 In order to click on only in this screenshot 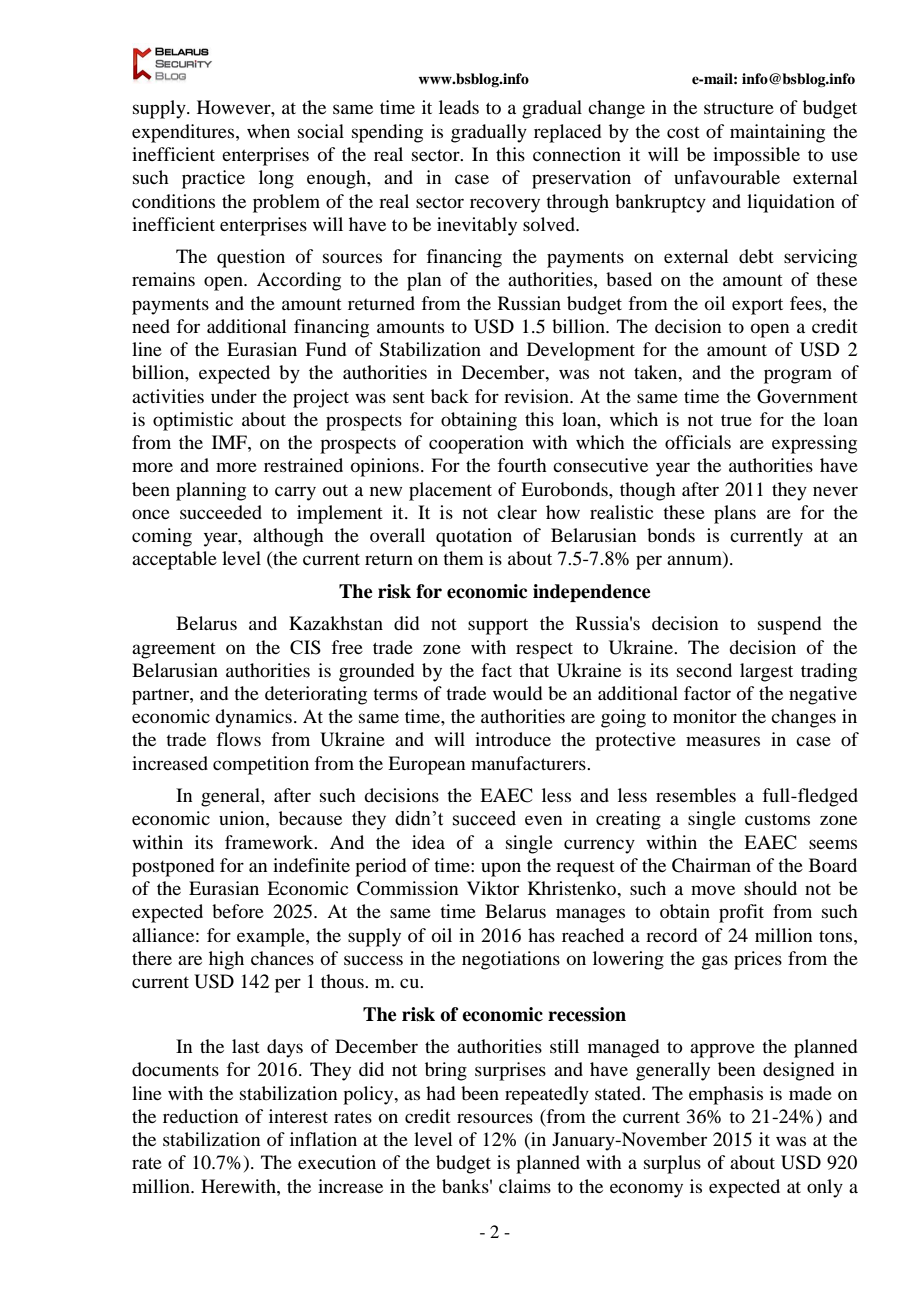, I will do `click(825, 1188)`.
